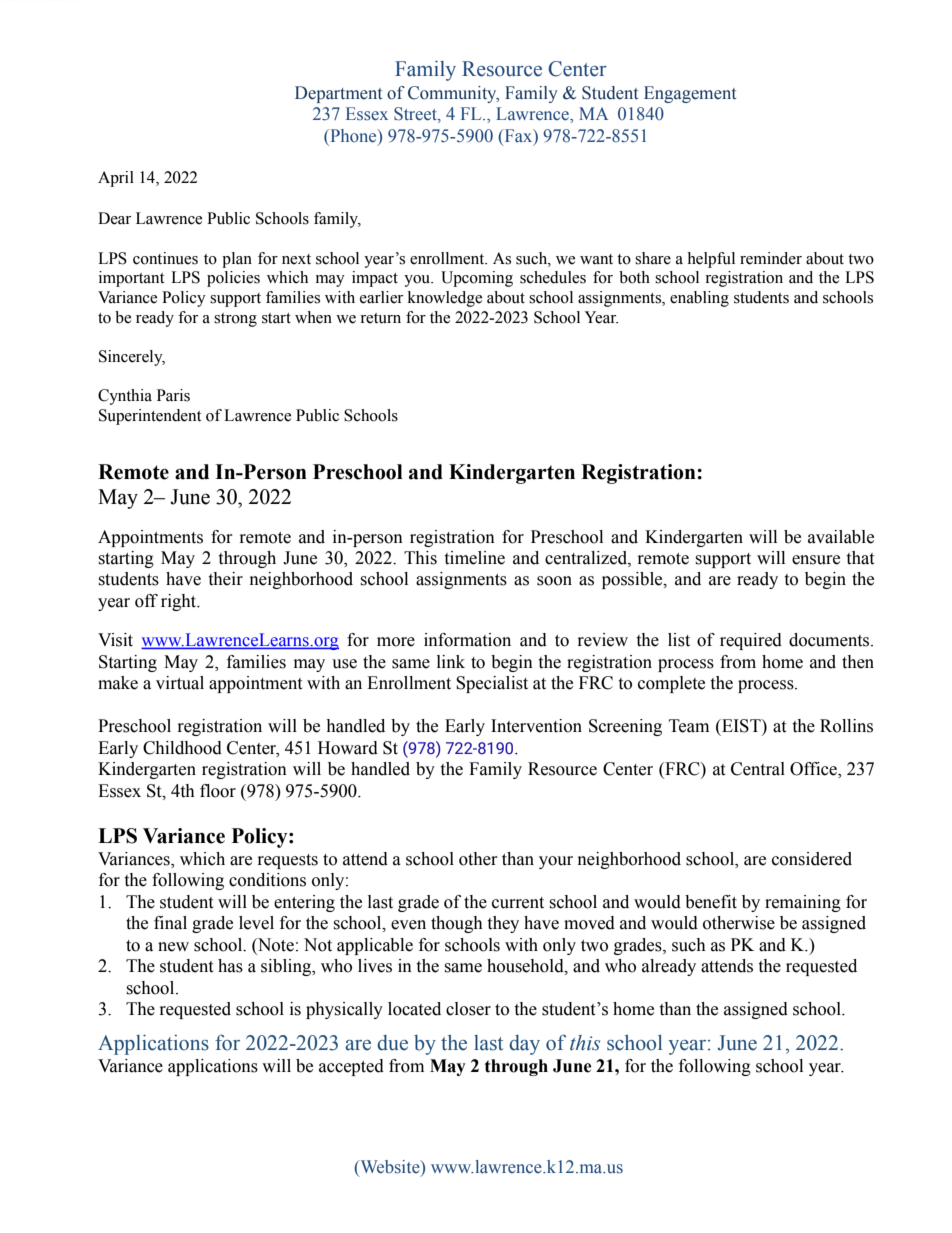  I want to click on timeline, so click(474, 558).
